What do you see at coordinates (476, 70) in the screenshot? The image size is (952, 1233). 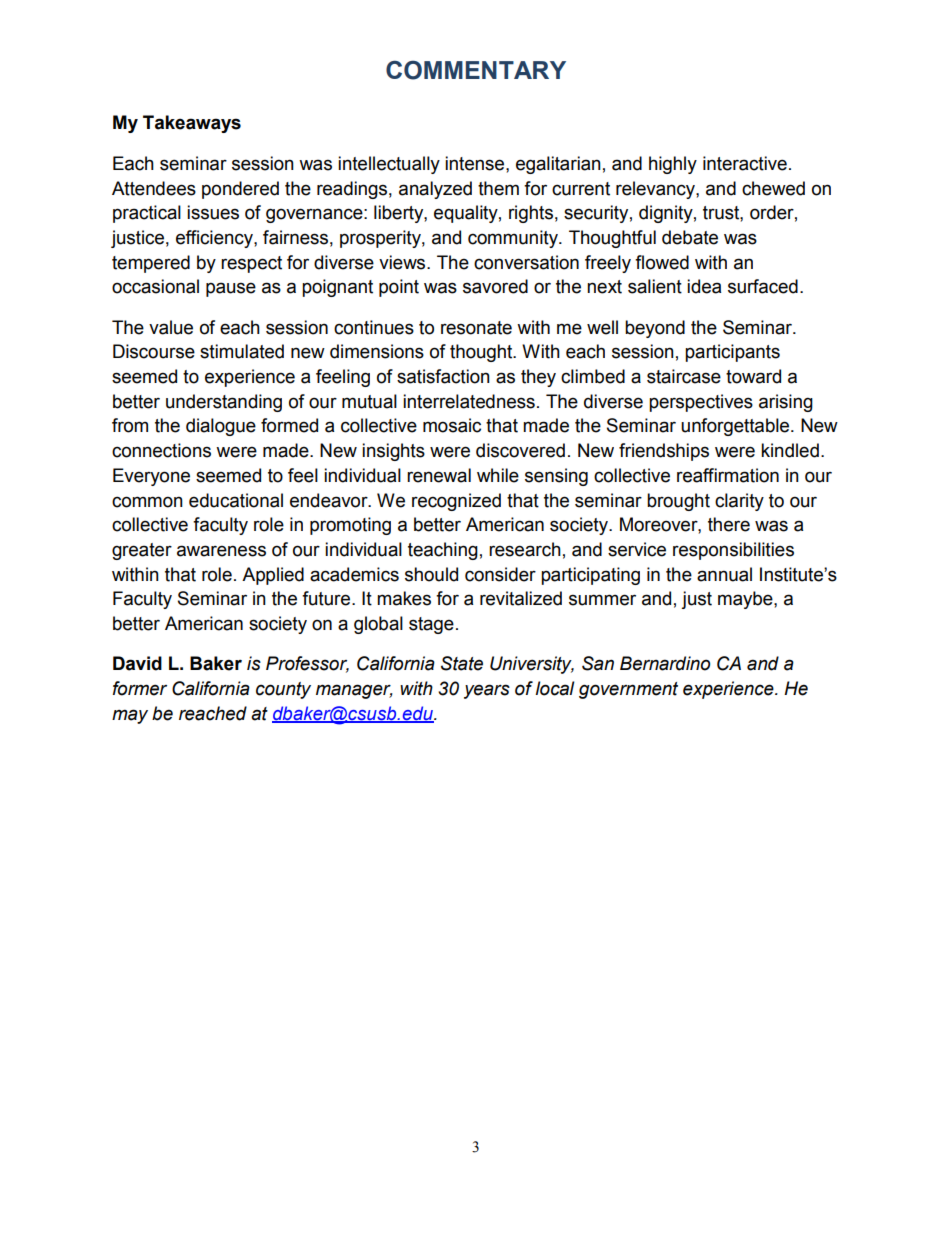 I see `COMMENTARY` at bounding box center [476, 70].
